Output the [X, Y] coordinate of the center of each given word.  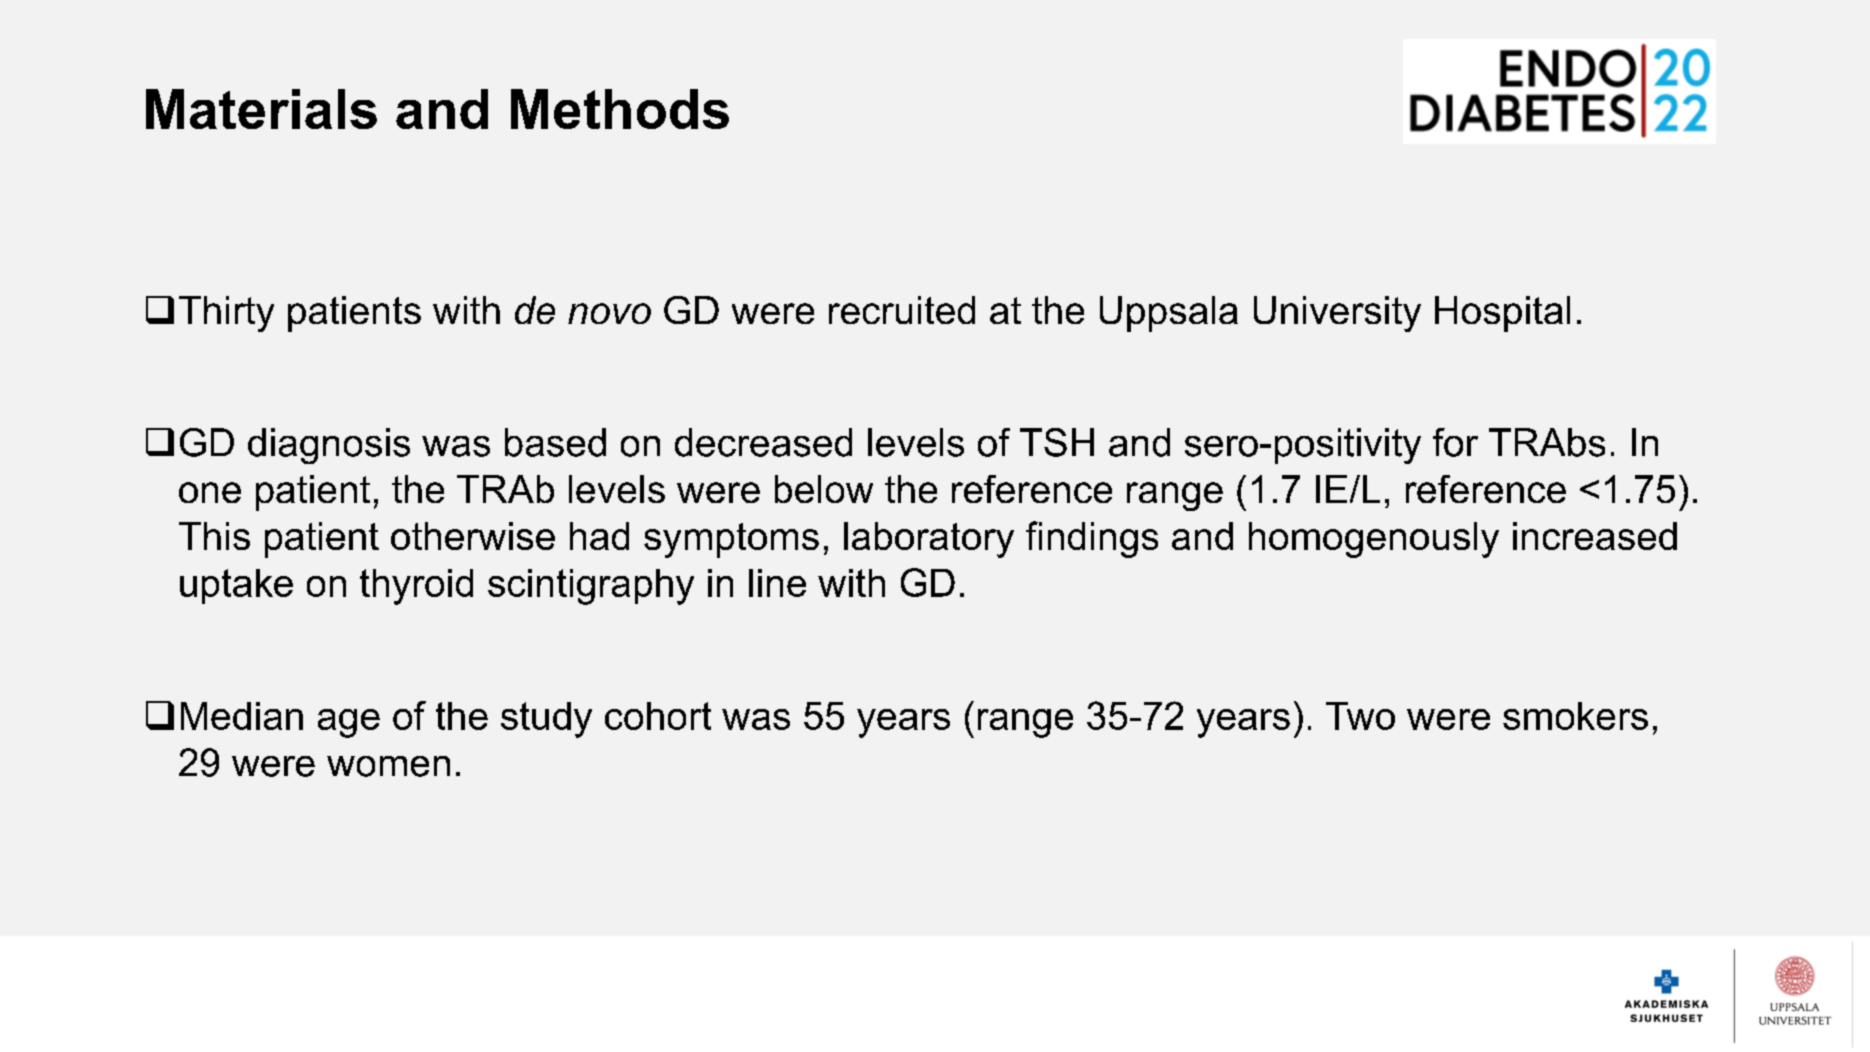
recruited [902, 310]
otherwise [473, 536]
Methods [620, 109]
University [1337, 314]
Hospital [1502, 314]
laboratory [929, 540]
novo [609, 313]
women [388, 766]
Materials [261, 109]
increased [1595, 536]
